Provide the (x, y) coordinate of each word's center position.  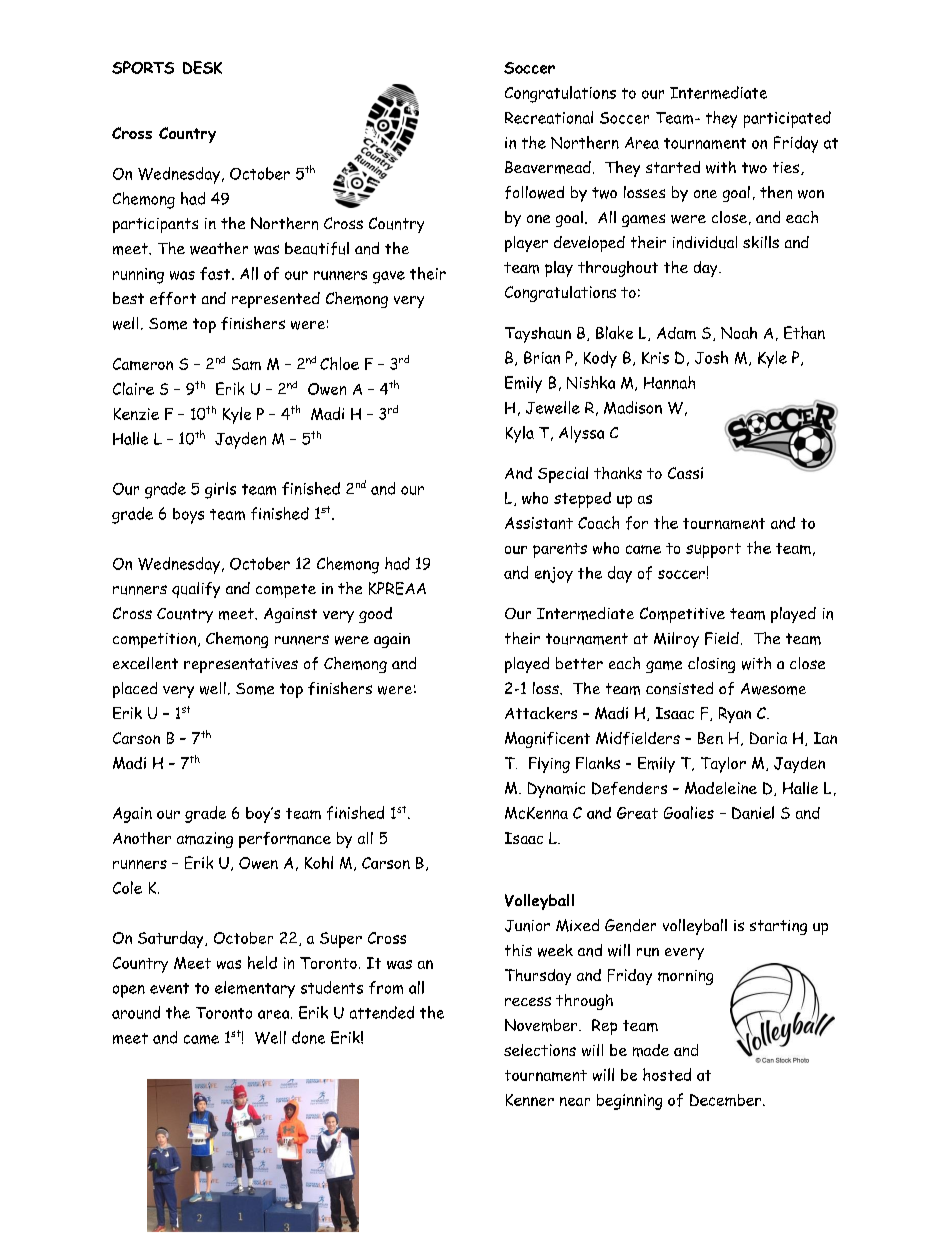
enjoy (554, 575)
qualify (196, 590)
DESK (202, 67)
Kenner (530, 1100)
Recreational (549, 117)
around (136, 1012)
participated (787, 119)
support (713, 550)
